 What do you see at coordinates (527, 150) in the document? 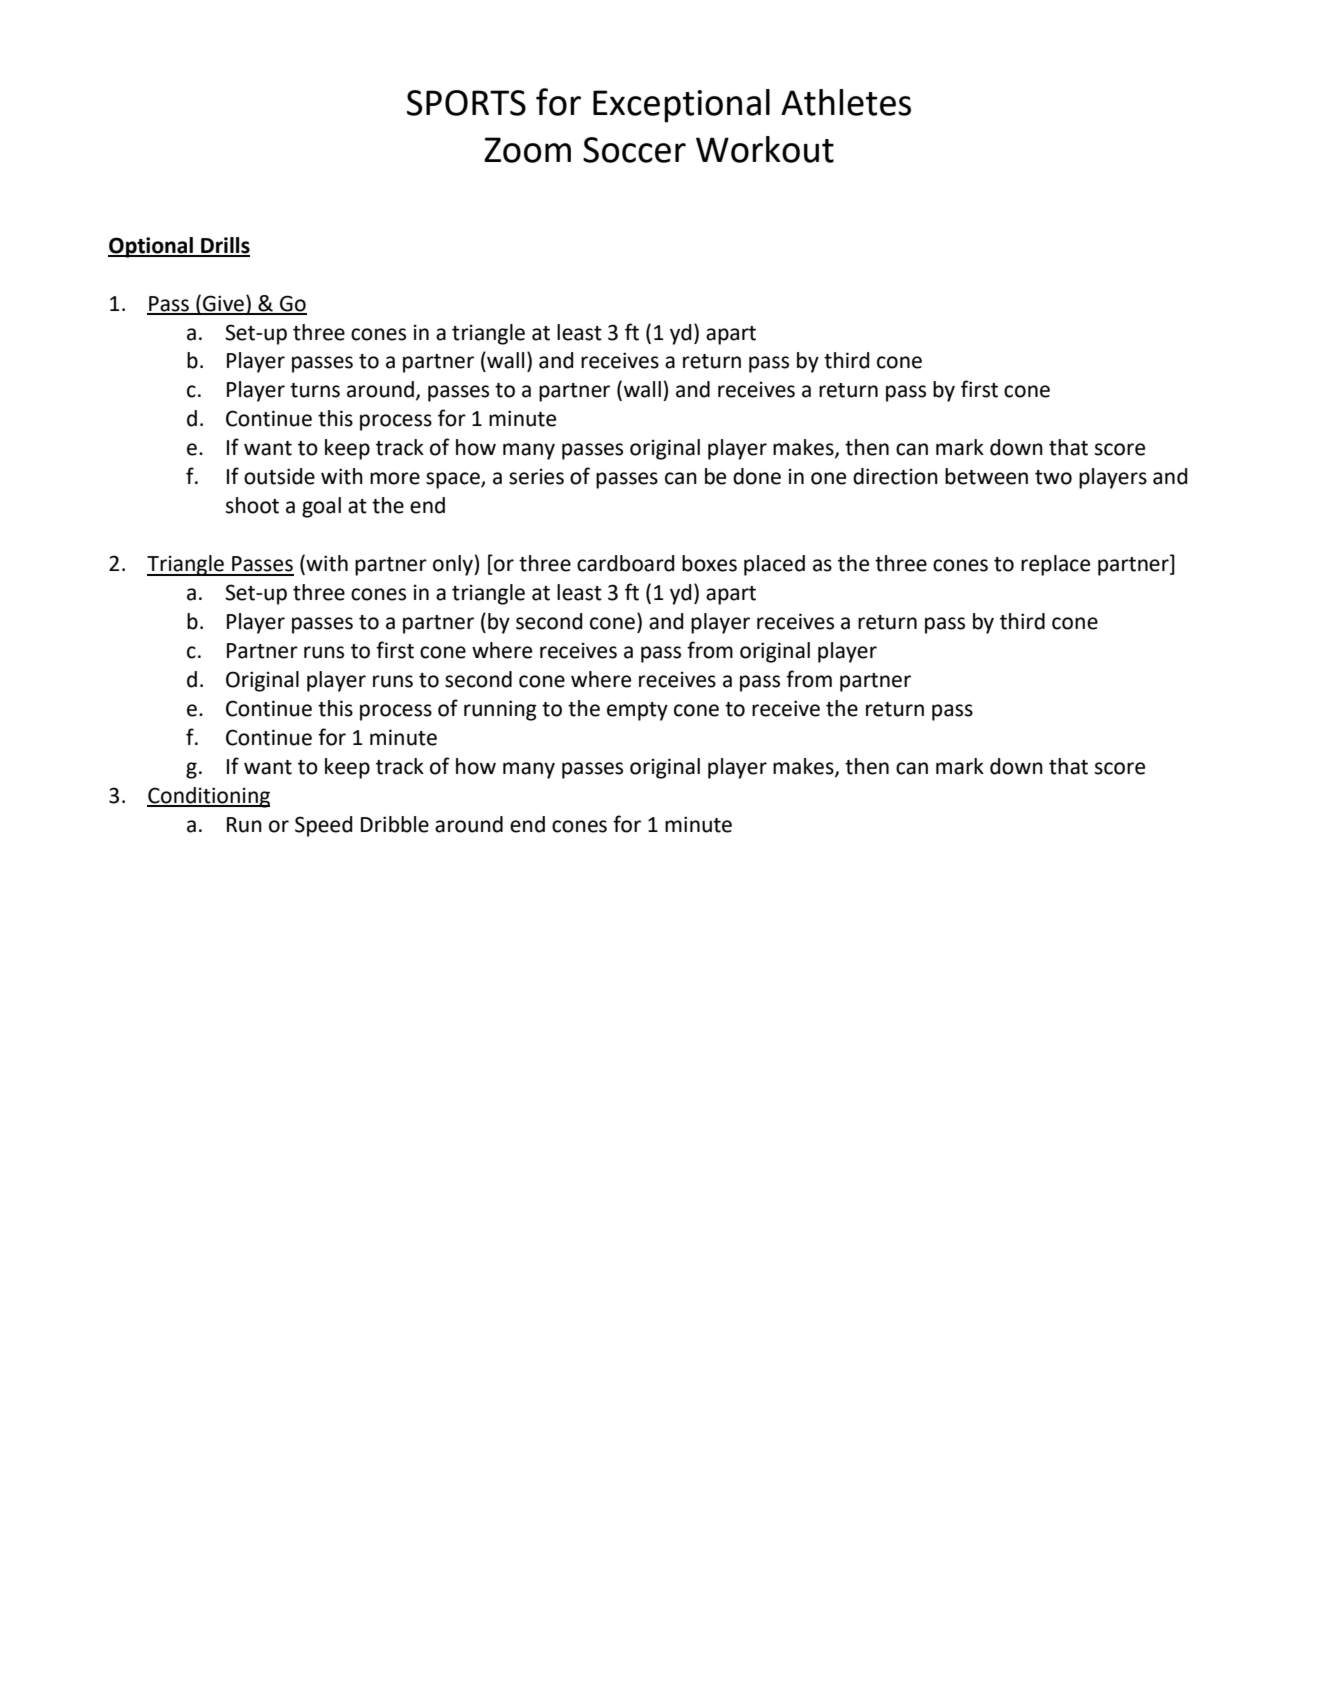
I see `Zoom` at bounding box center [527, 150].
